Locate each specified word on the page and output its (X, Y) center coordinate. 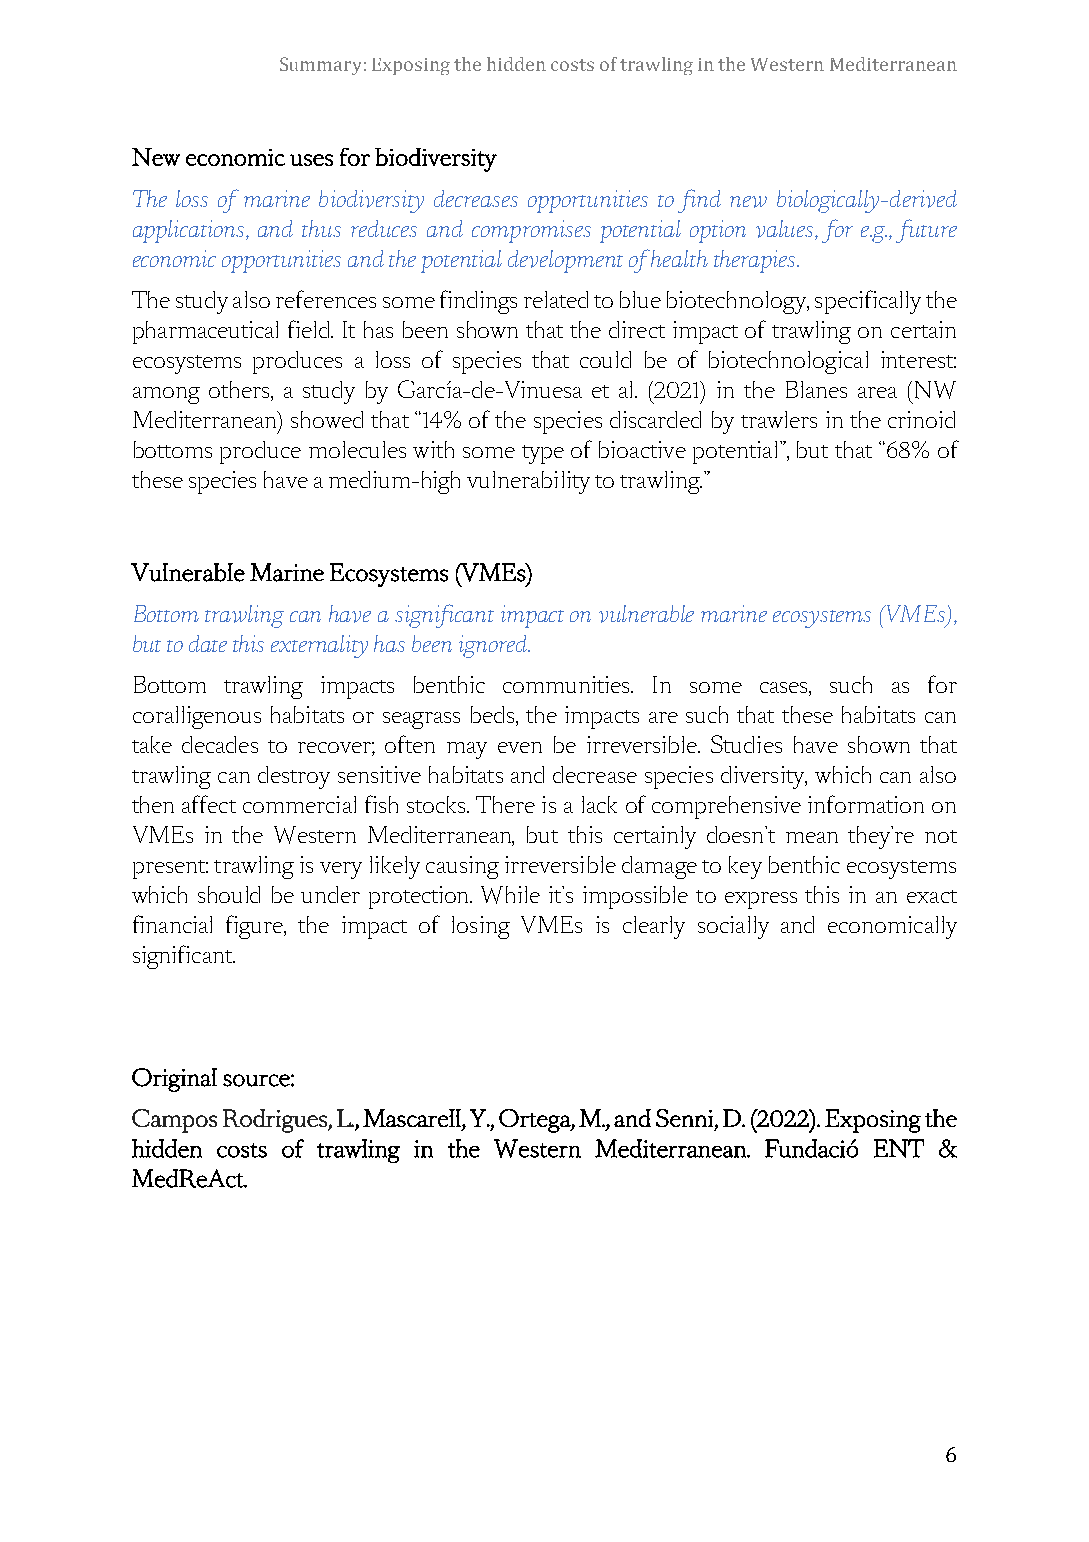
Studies (746, 744)
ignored (494, 646)
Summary (320, 66)
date (208, 643)
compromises (531, 231)
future (926, 231)
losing (481, 927)
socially (733, 927)
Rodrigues (276, 1121)
